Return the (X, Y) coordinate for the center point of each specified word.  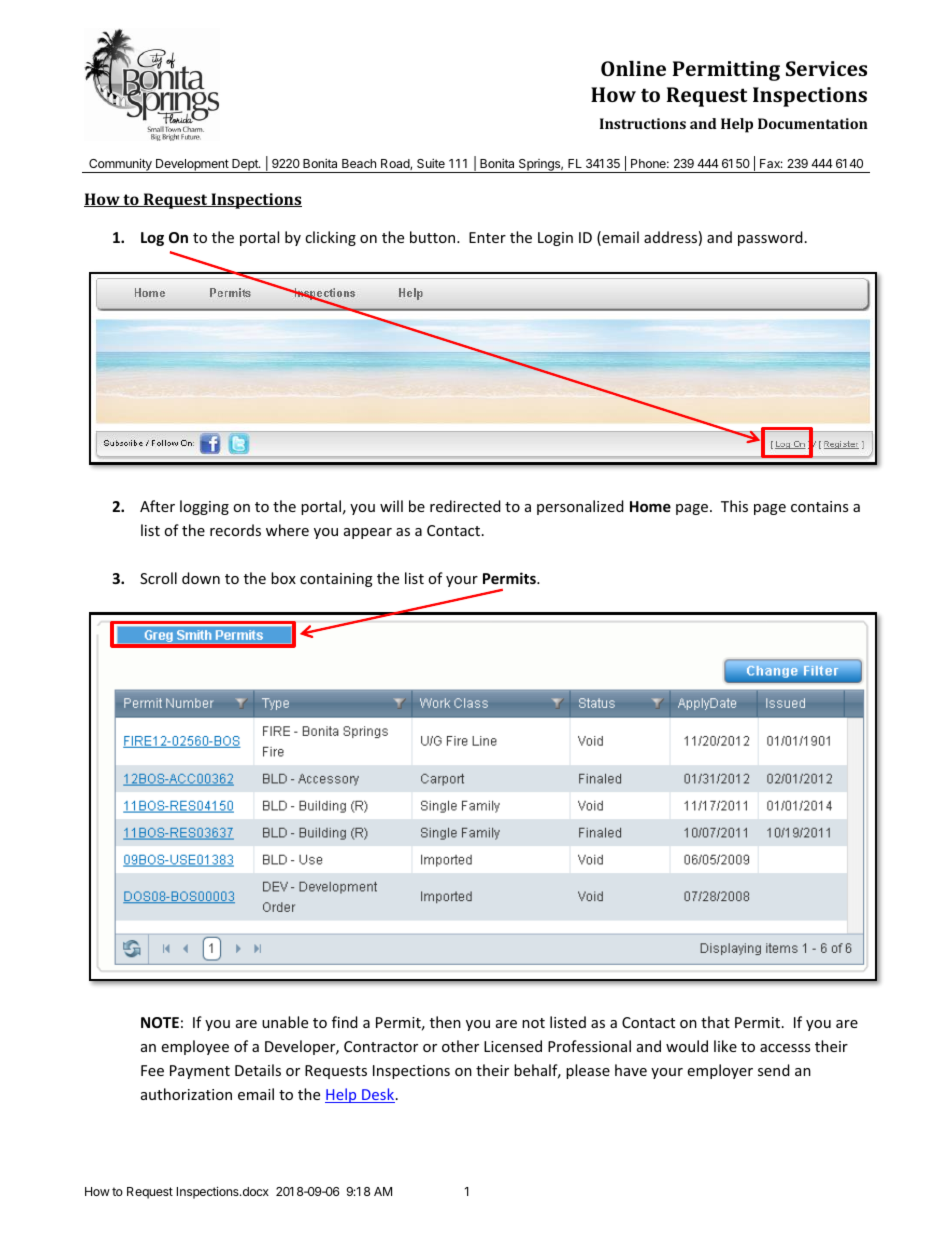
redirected (465, 506)
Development (192, 166)
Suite (431, 163)
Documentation (813, 123)
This (734, 506)
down (201, 578)
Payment (200, 1072)
